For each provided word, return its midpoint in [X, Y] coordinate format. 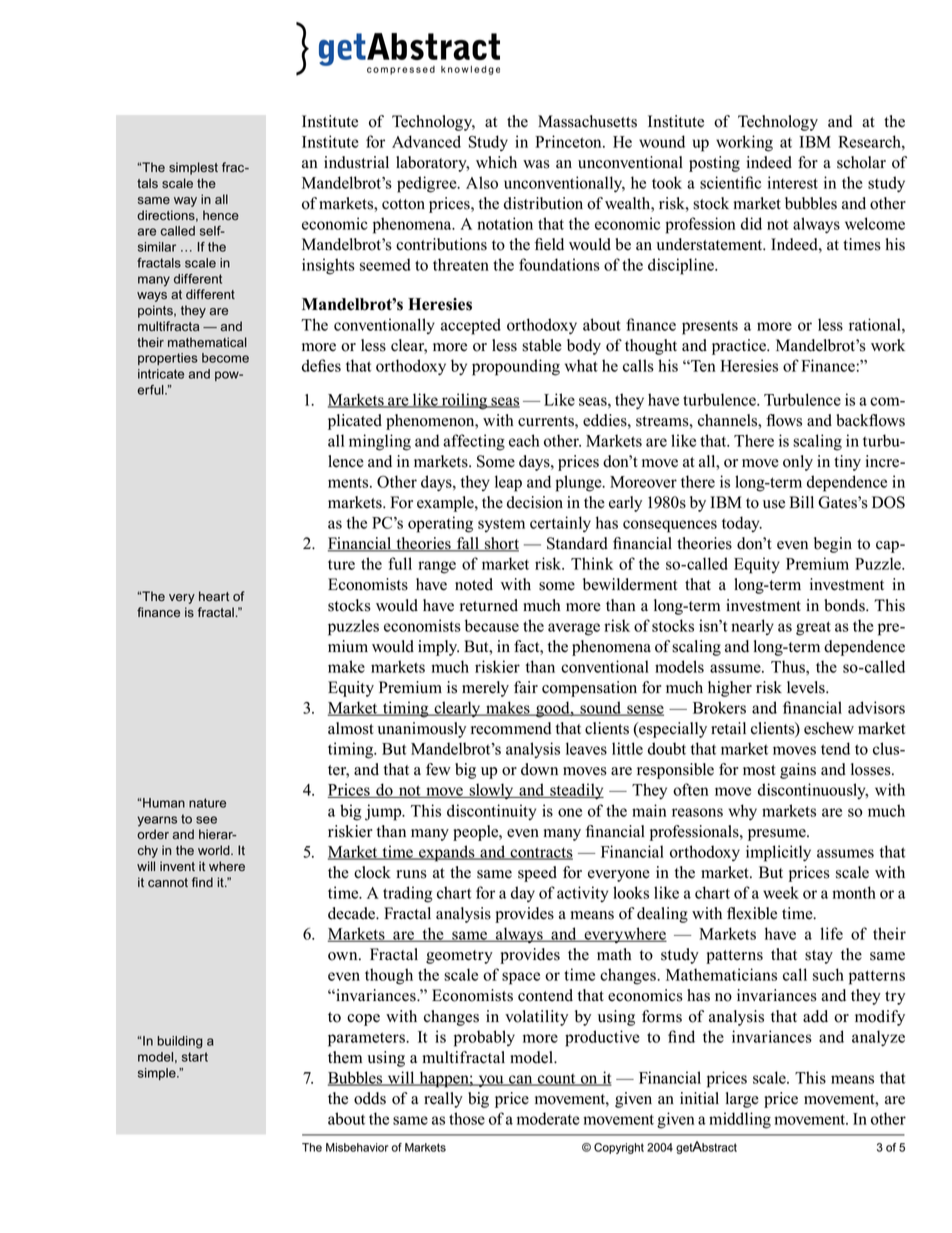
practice [740, 347]
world [215, 850]
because [492, 625]
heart [214, 596]
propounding [516, 367]
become [225, 358]
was [536, 164]
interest [792, 182]
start [195, 1057]
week [781, 892]
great [813, 628]
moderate [548, 1118]
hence [221, 215]
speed [537, 874]
